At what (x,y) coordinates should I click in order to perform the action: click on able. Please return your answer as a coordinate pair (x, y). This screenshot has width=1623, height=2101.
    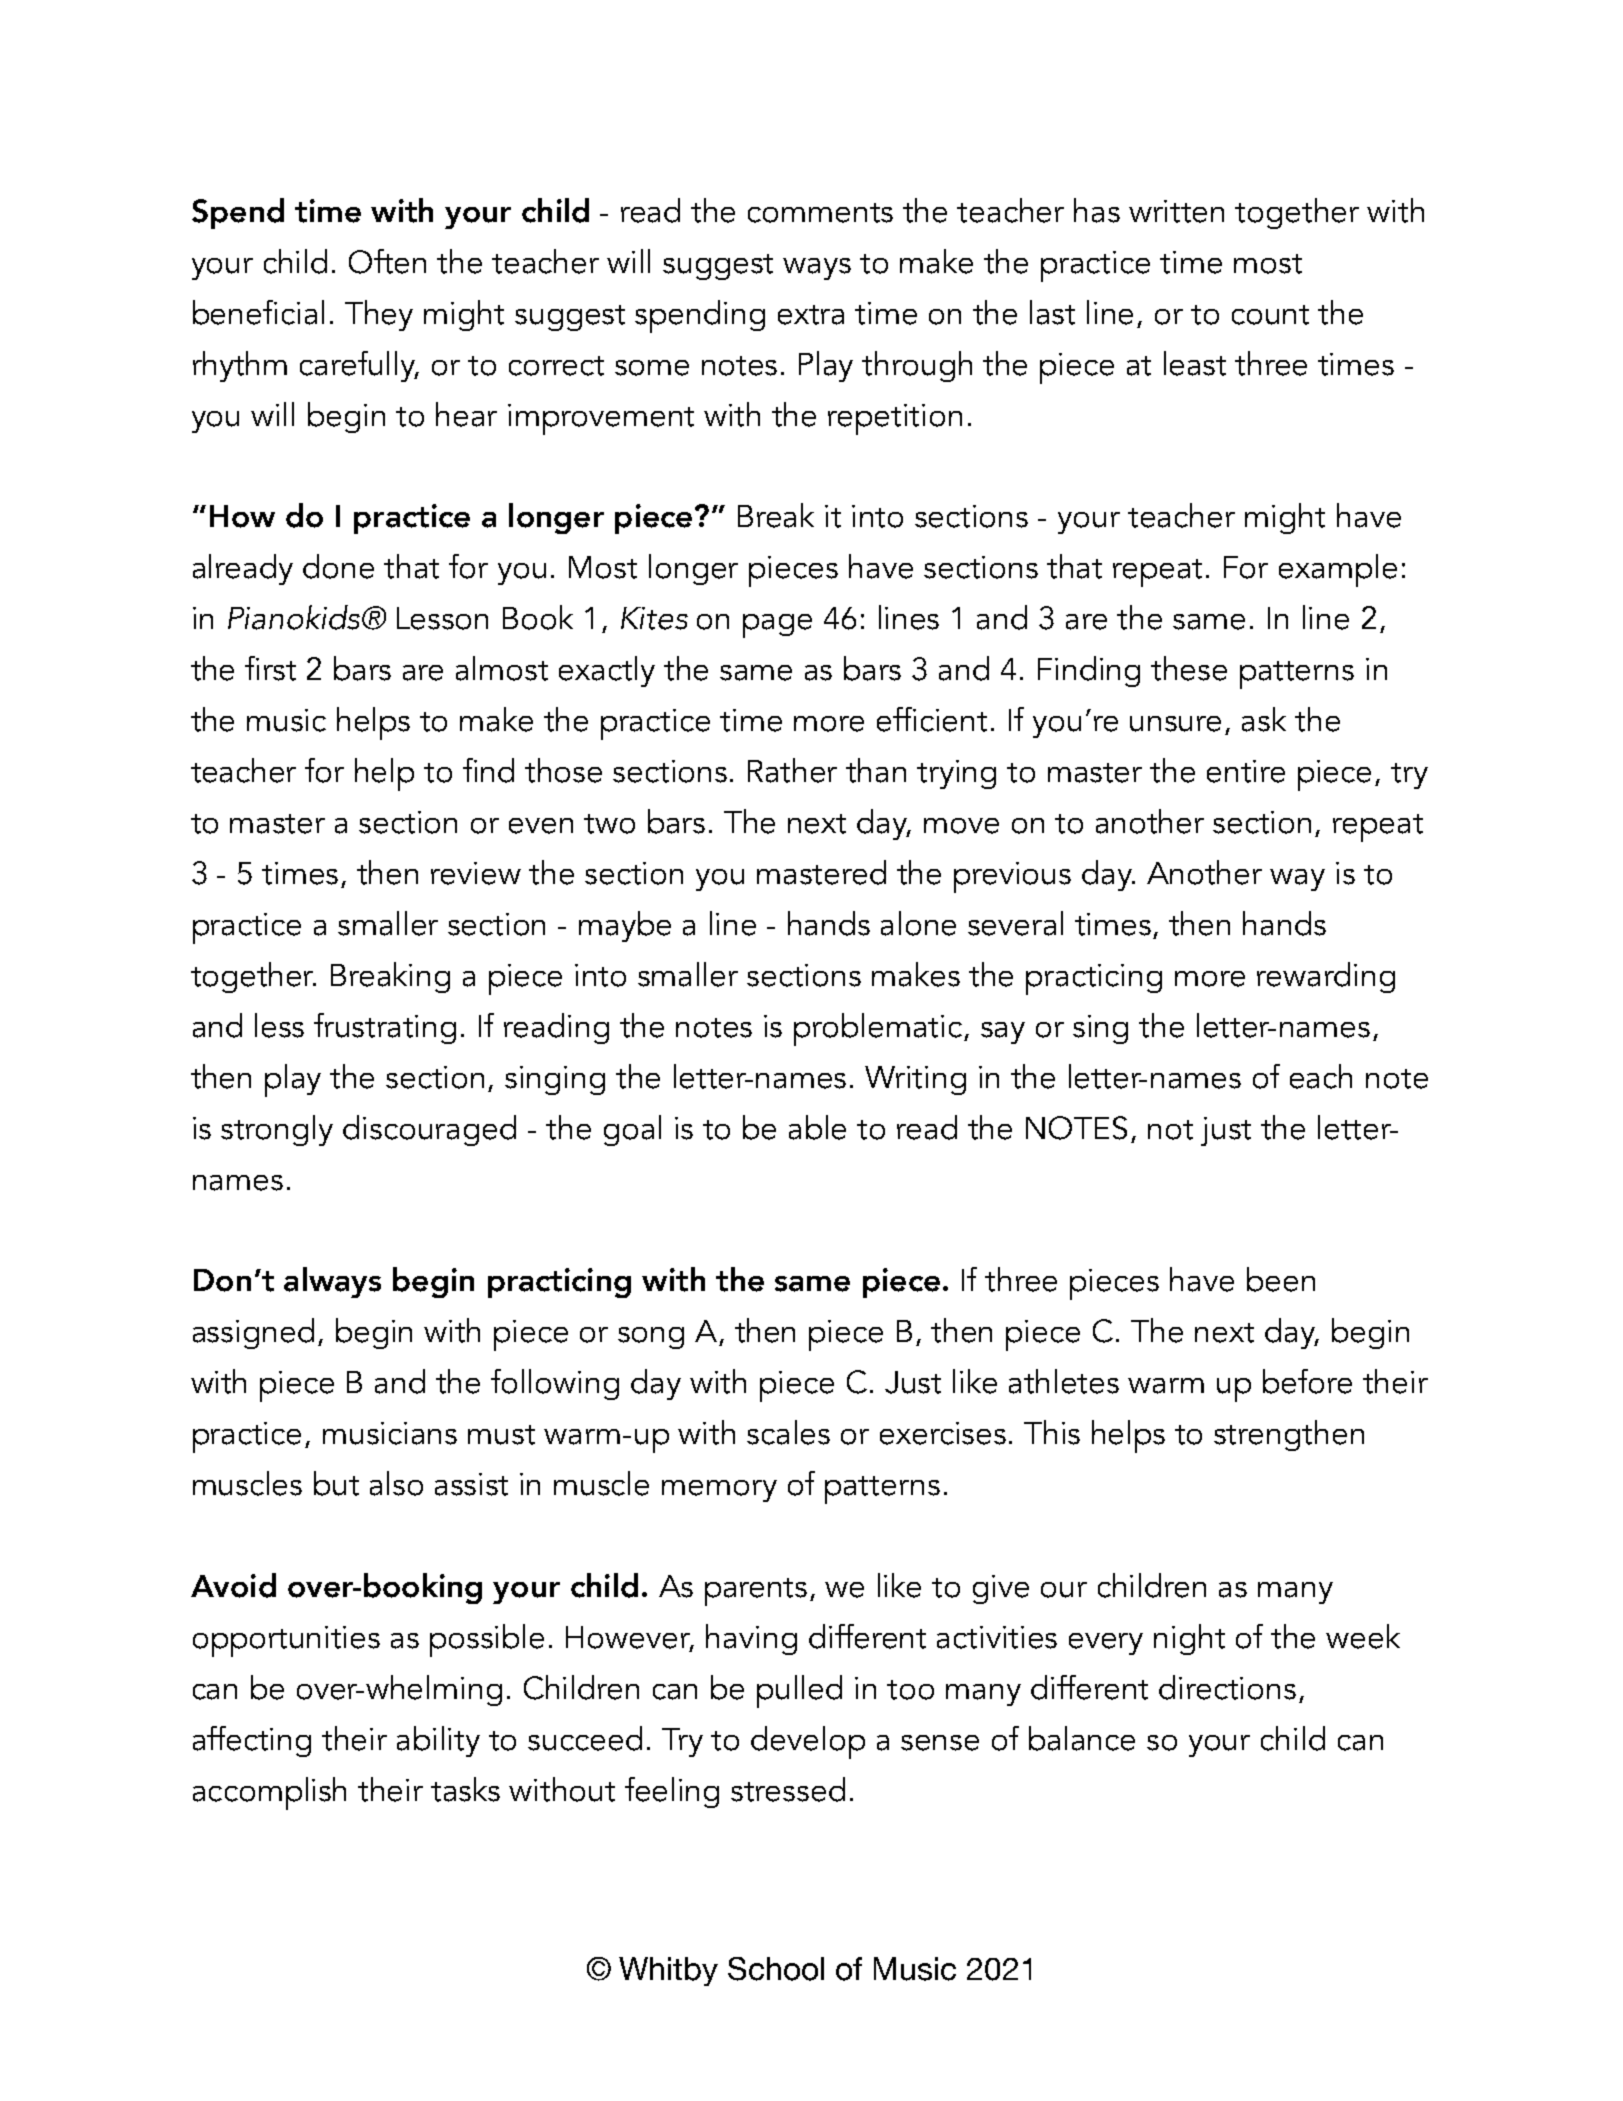
    Looking at the image, I should click on (817, 1127).
